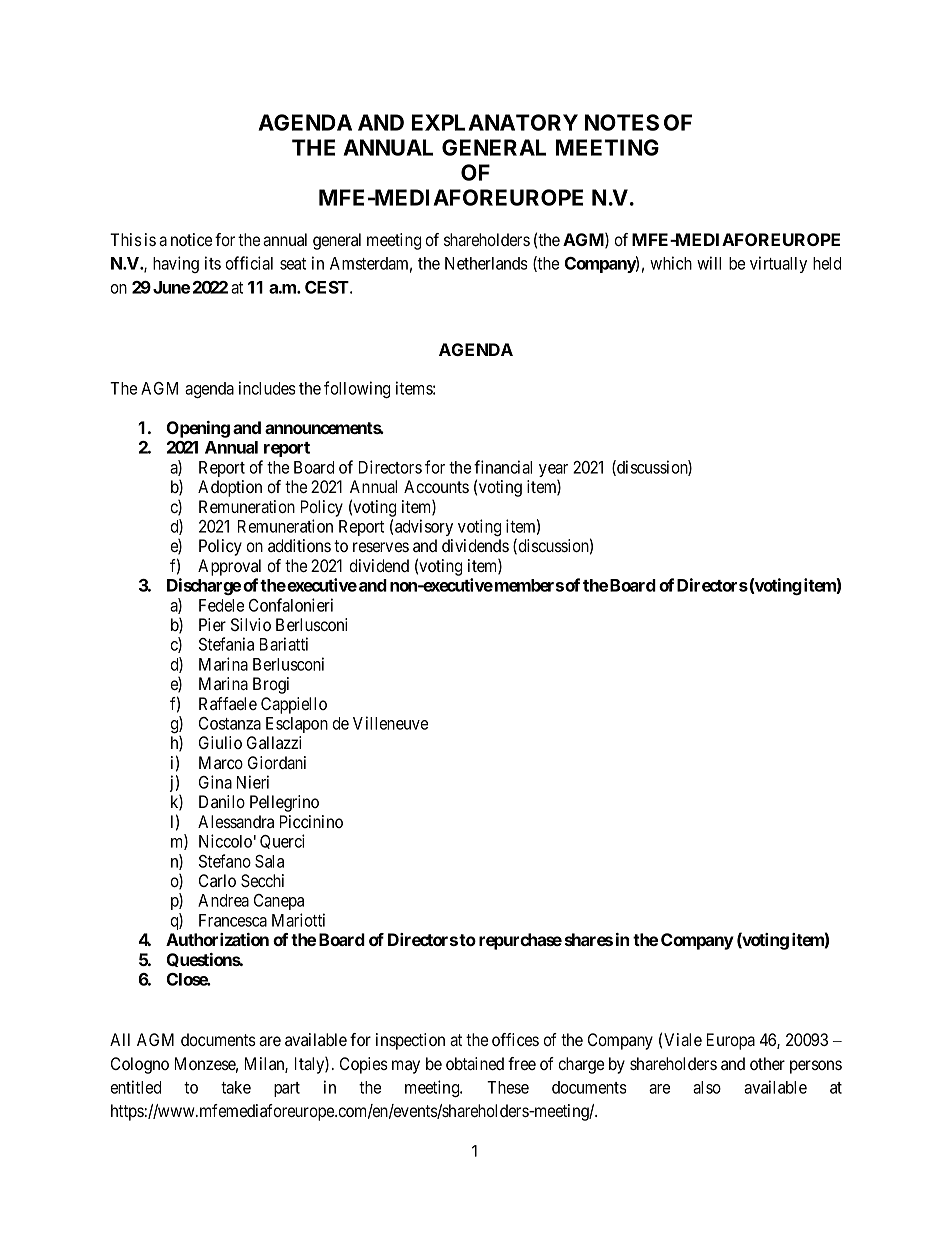 This screenshot has width=952, height=1233. Describe the element at coordinates (191, 239) in the screenshot. I see `notice` at that location.
